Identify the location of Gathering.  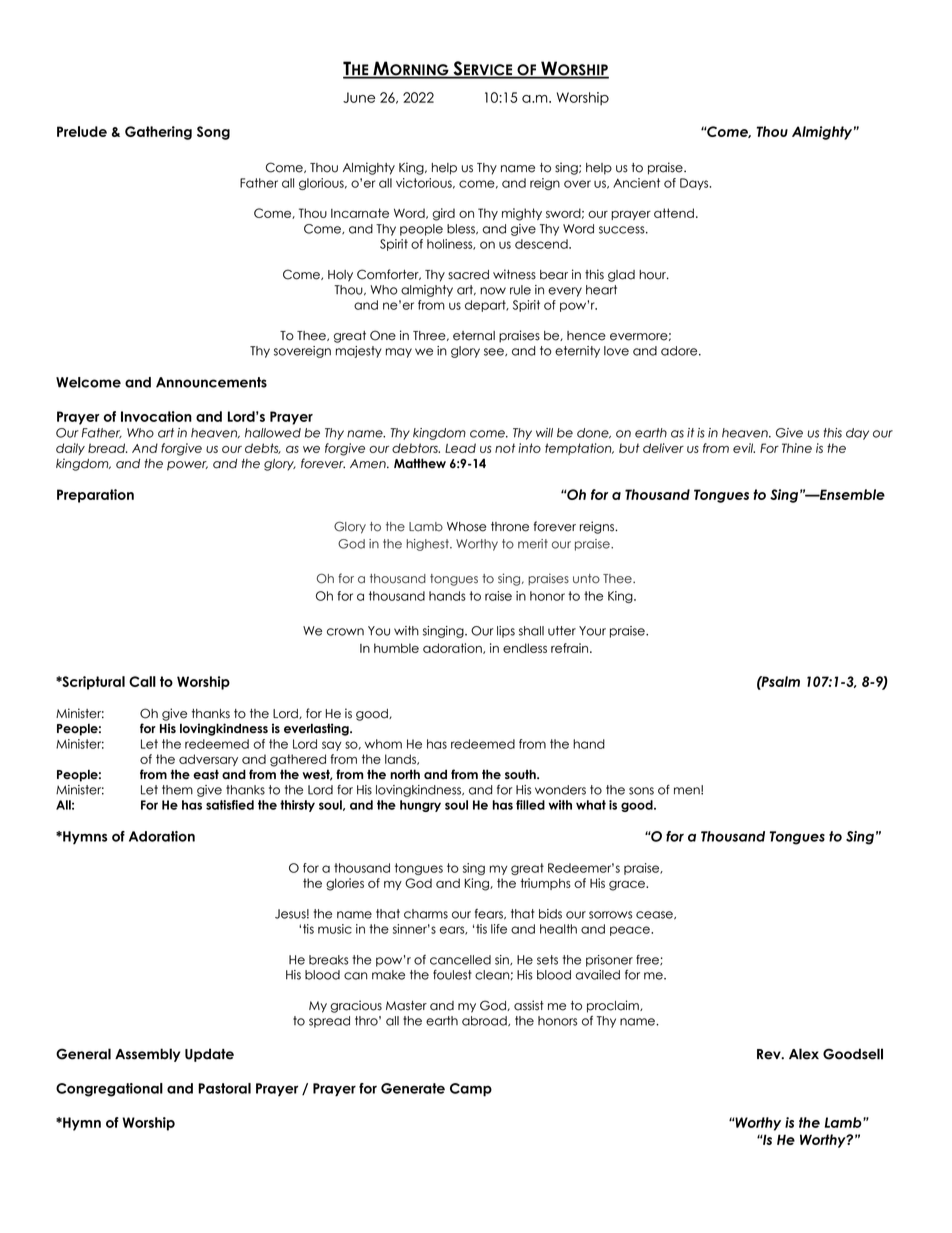
(158, 133).
